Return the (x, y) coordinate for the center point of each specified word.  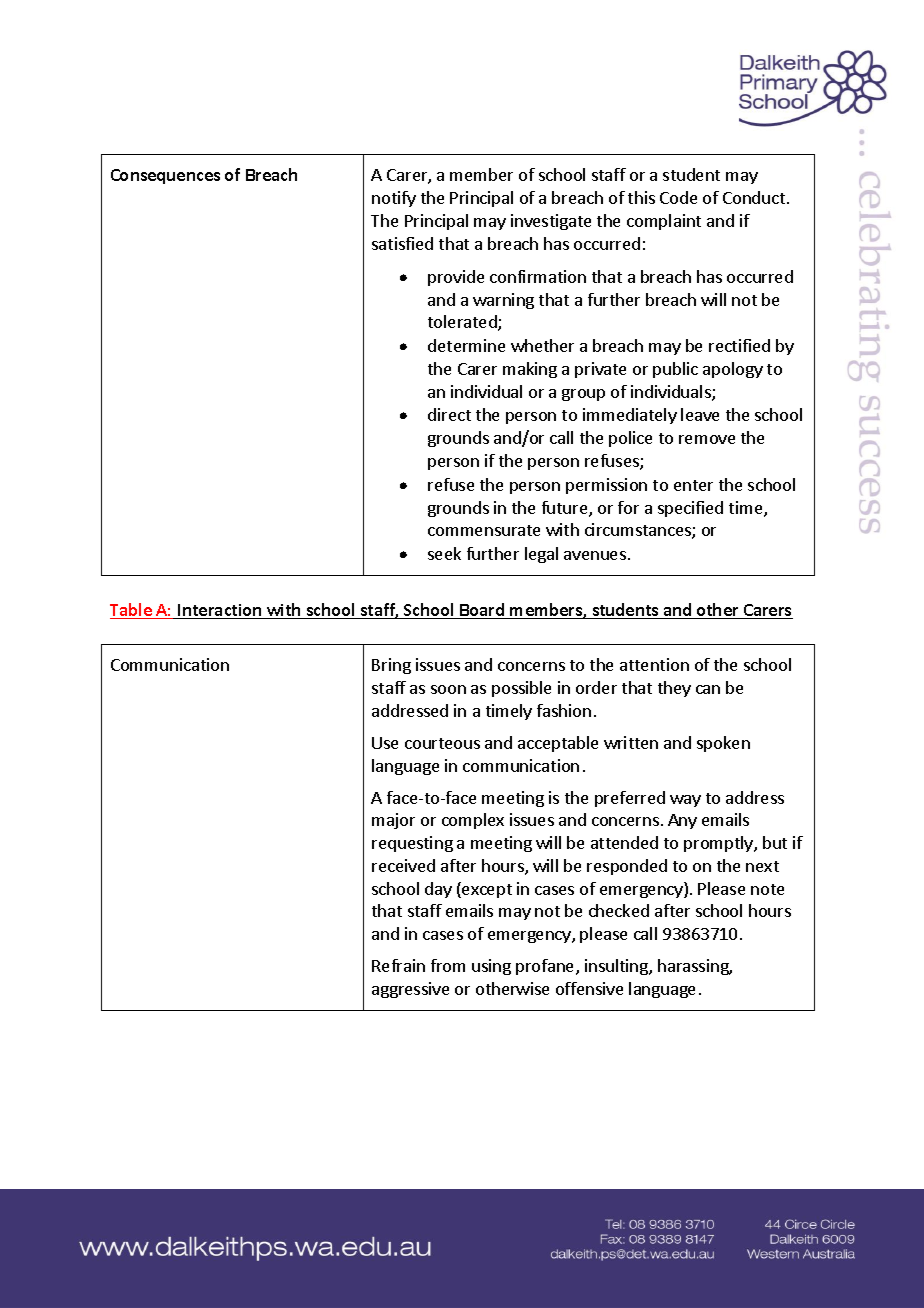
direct (449, 414)
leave (700, 414)
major (393, 821)
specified (690, 509)
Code (678, 197)
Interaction (220, 611)
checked (619, 910)
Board (482, 611)
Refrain (398, 965)
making (530, 370)
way (685, 801)
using (491, 967)
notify (394, 199)
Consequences (165, 176)
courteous (442, 743)
